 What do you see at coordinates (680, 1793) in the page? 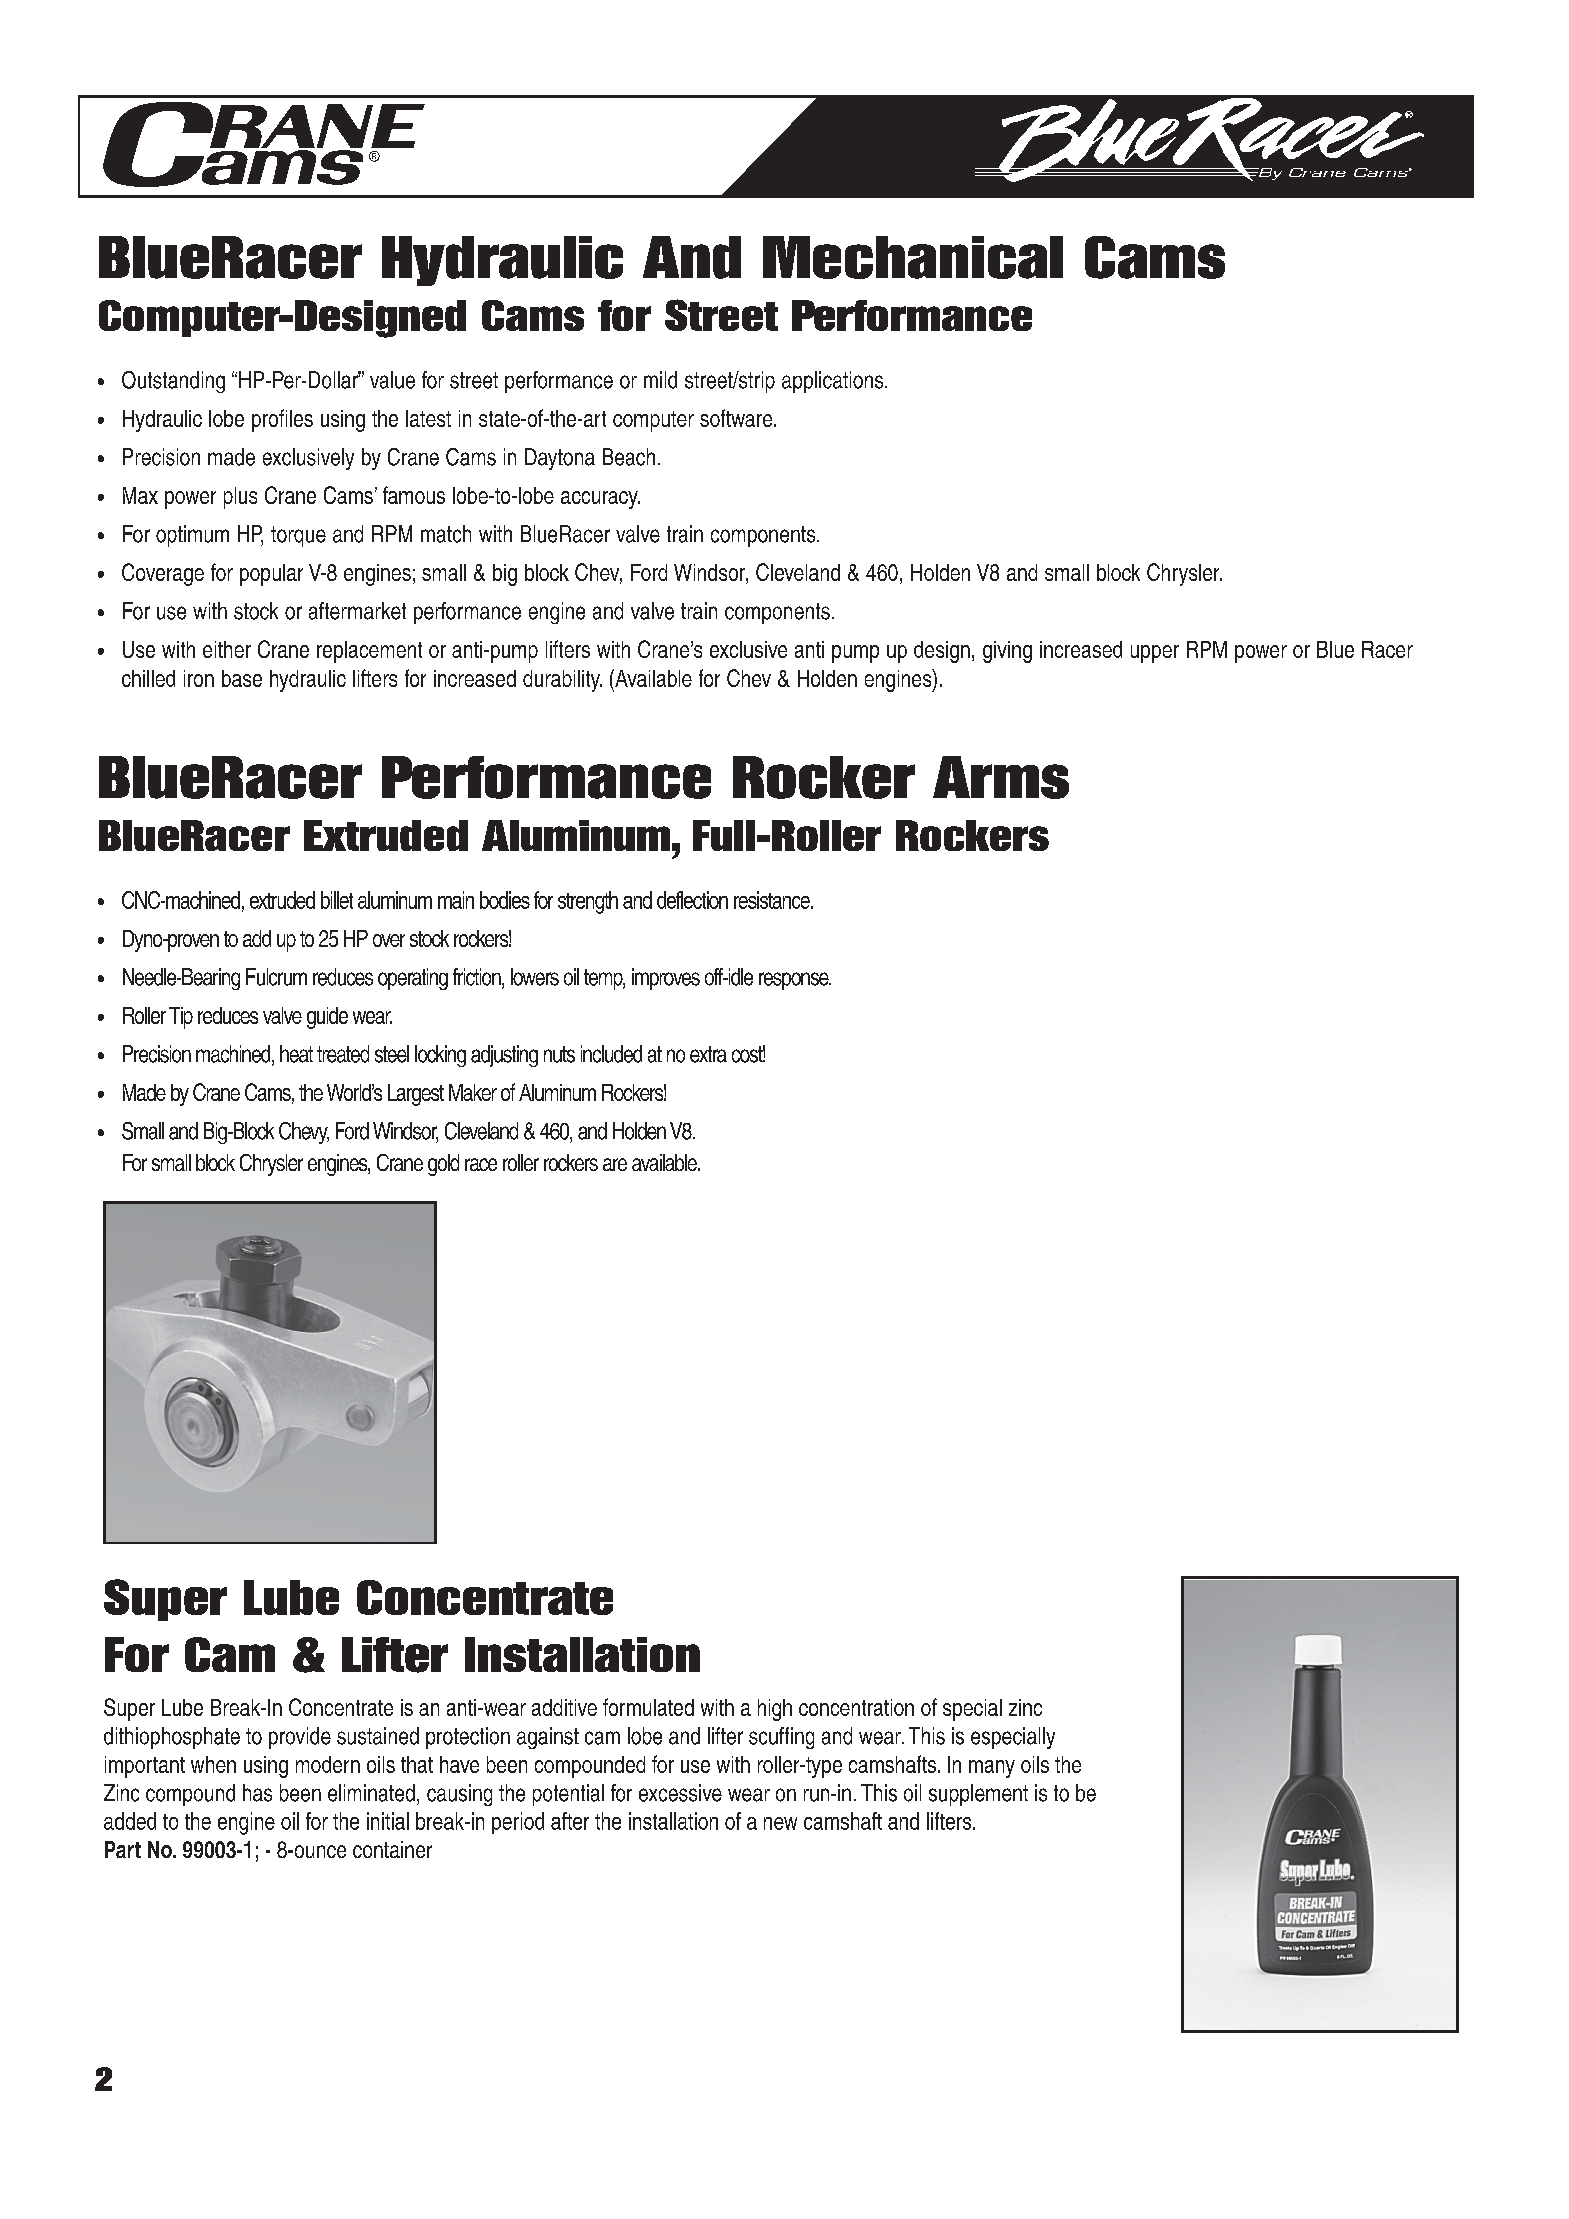
I see `excessive` at bounding box center [680, 1793].
